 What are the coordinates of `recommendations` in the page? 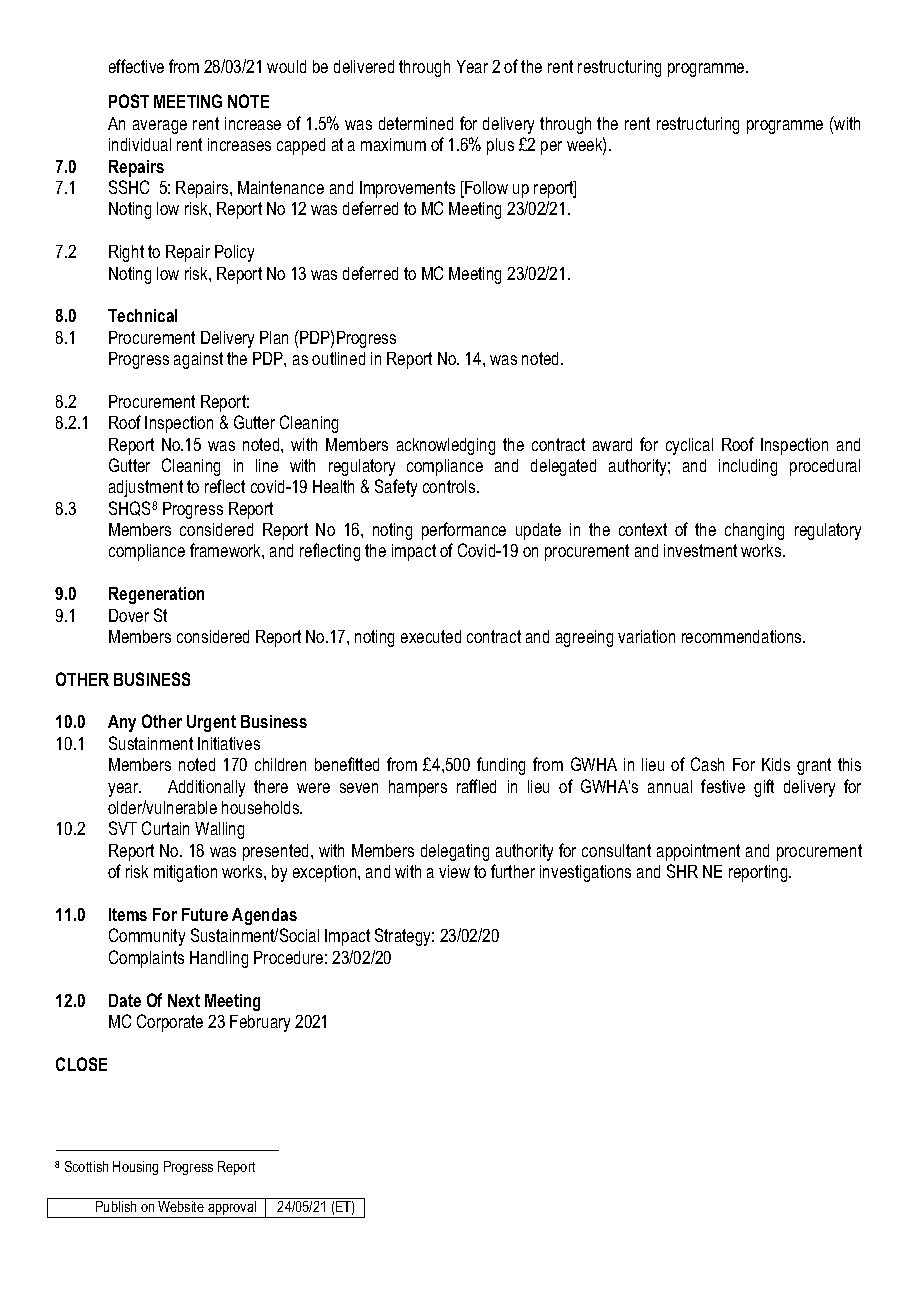 It's located at (743, 636).
